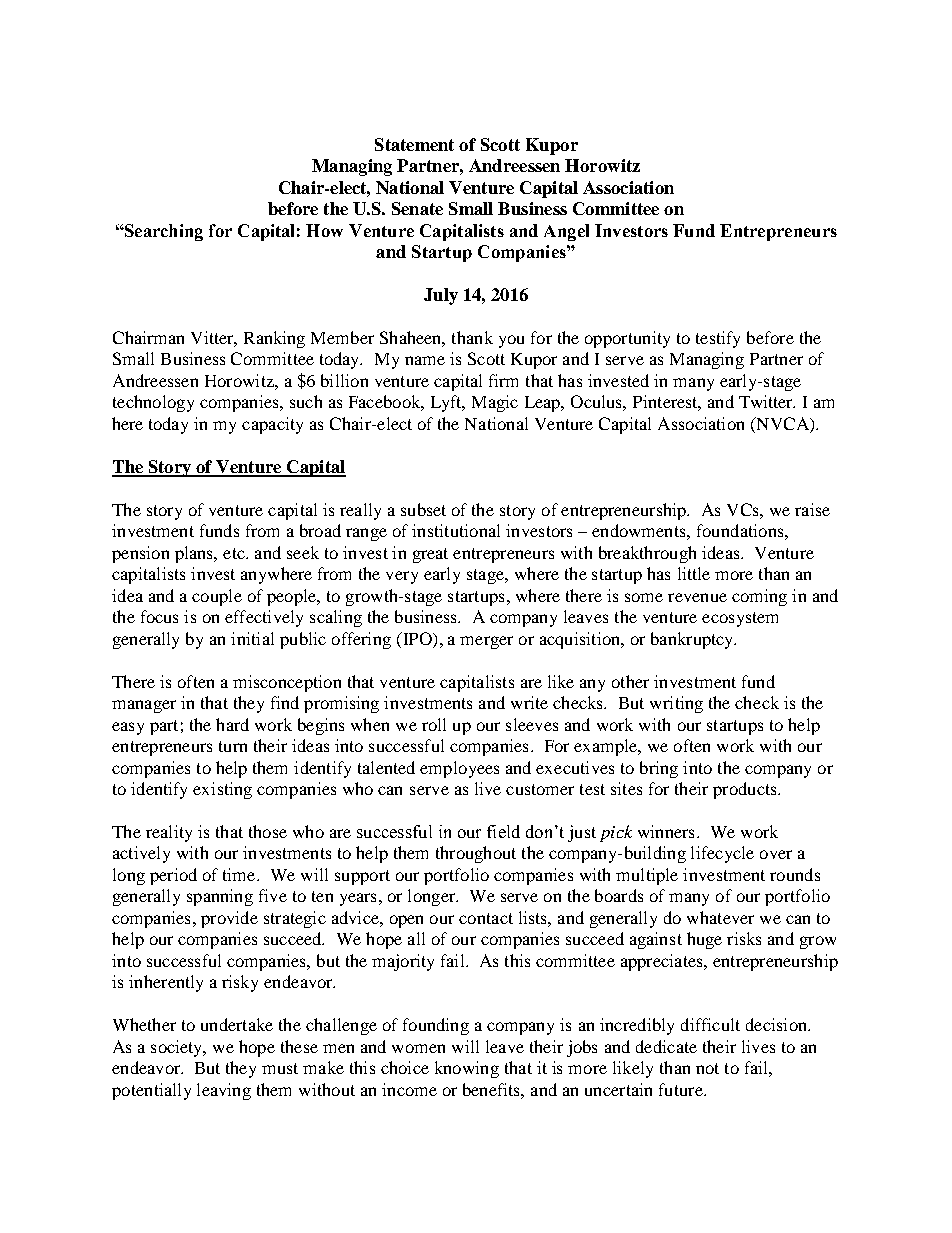  I want to click on institutional, so click(456, 530).
